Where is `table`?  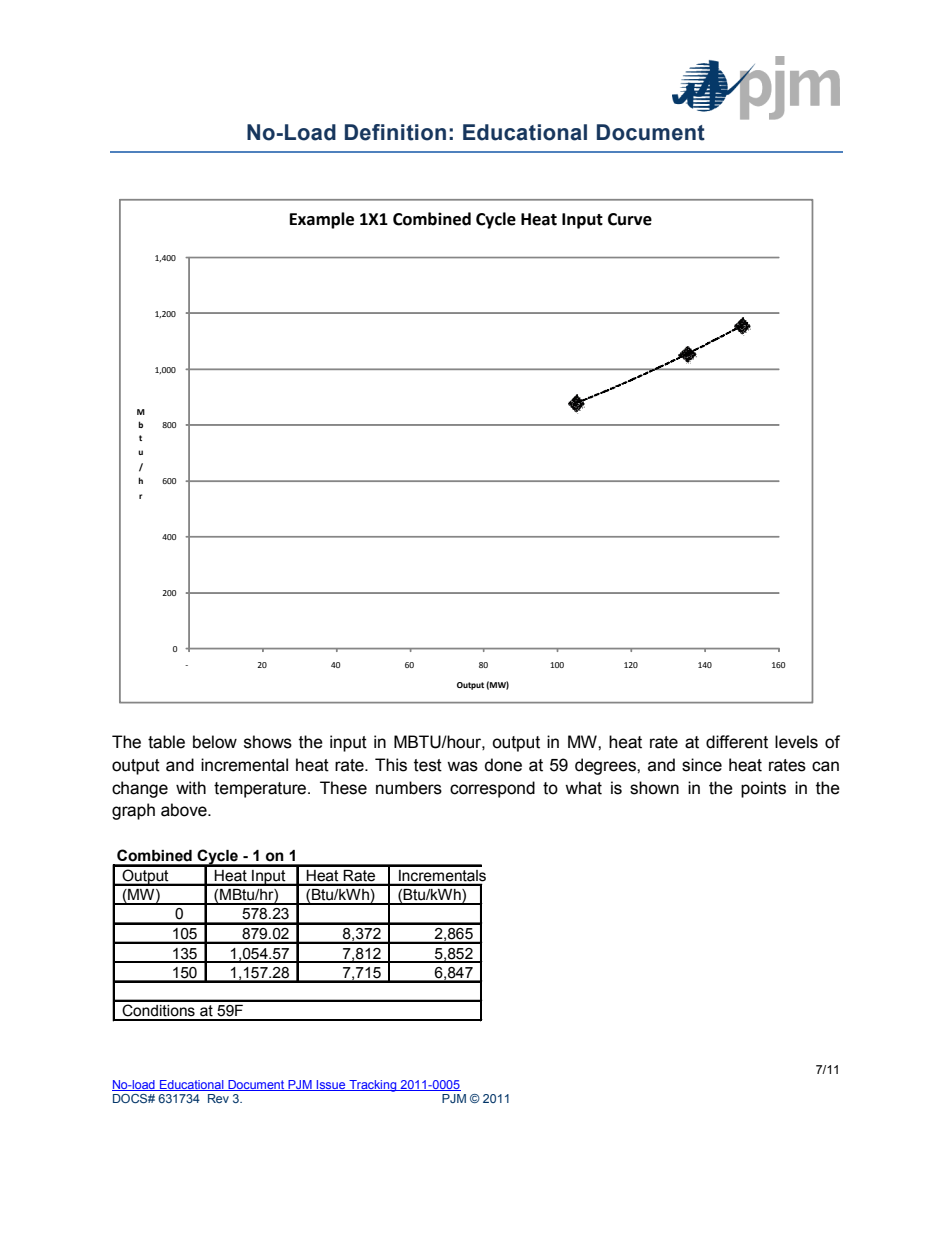
table is located at coordinates (166, 742).
